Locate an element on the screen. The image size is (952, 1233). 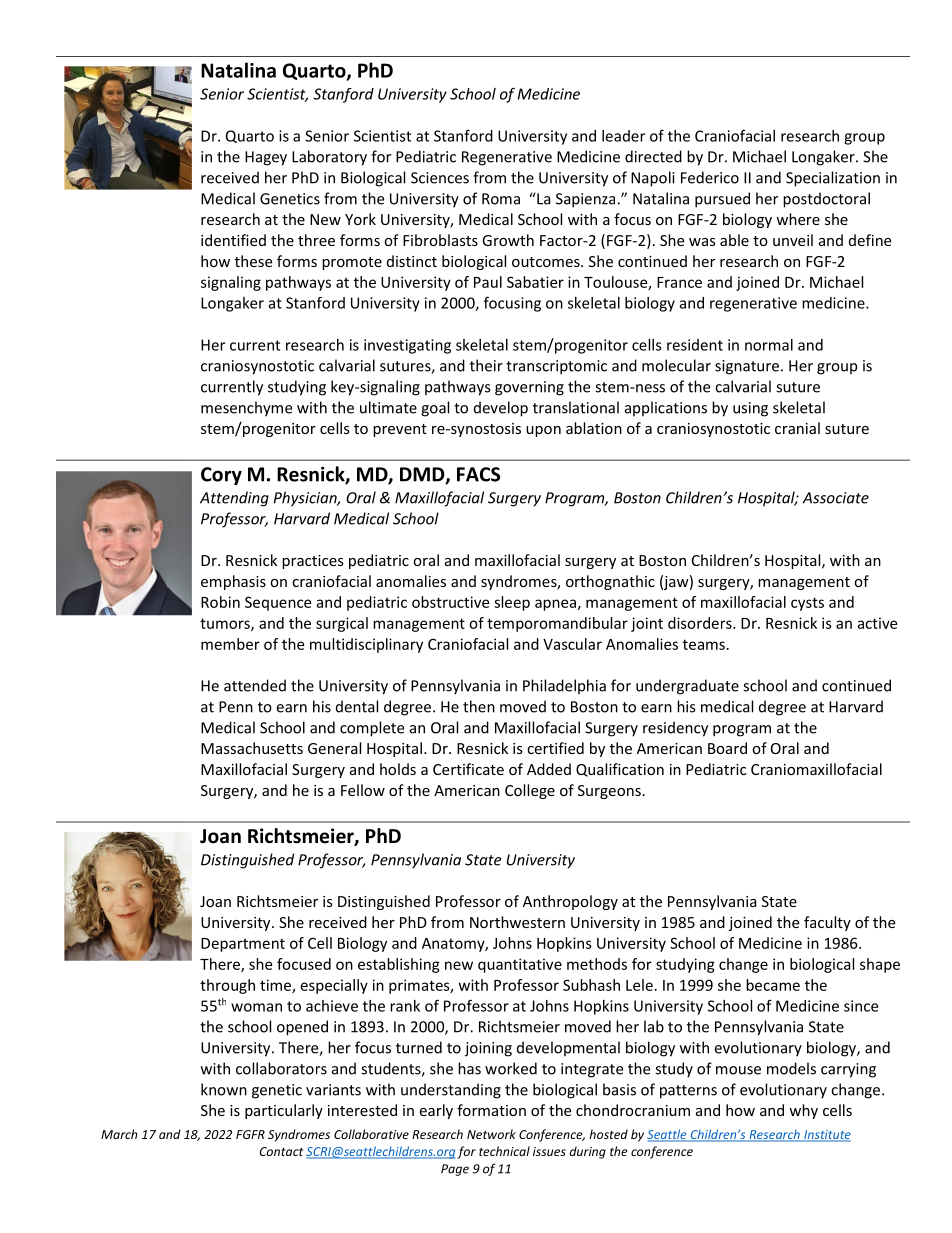
Cory is located at coordinates (221, 476).
